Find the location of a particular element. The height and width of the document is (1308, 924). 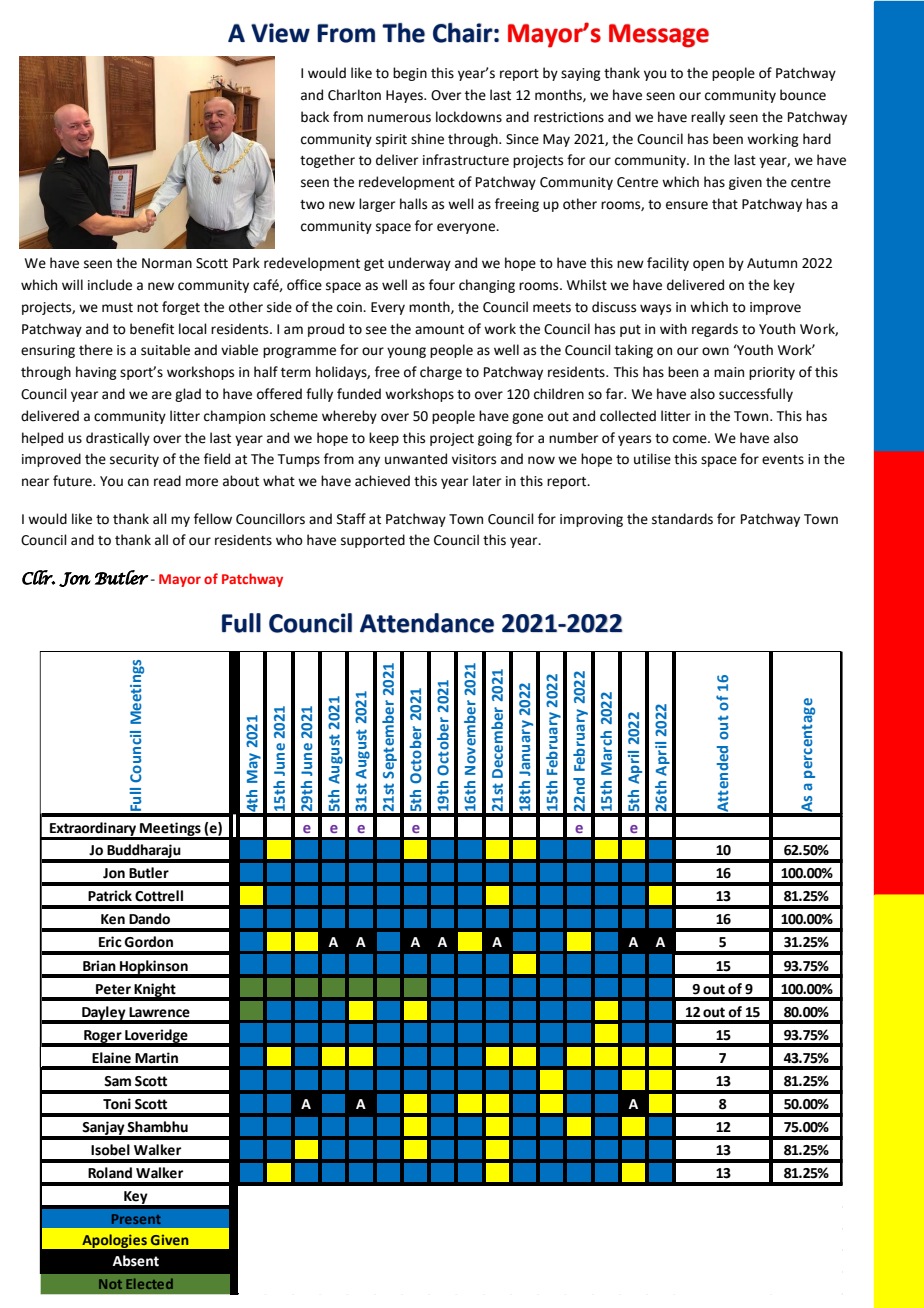

Elected is located at coordinates (149, 1283).
